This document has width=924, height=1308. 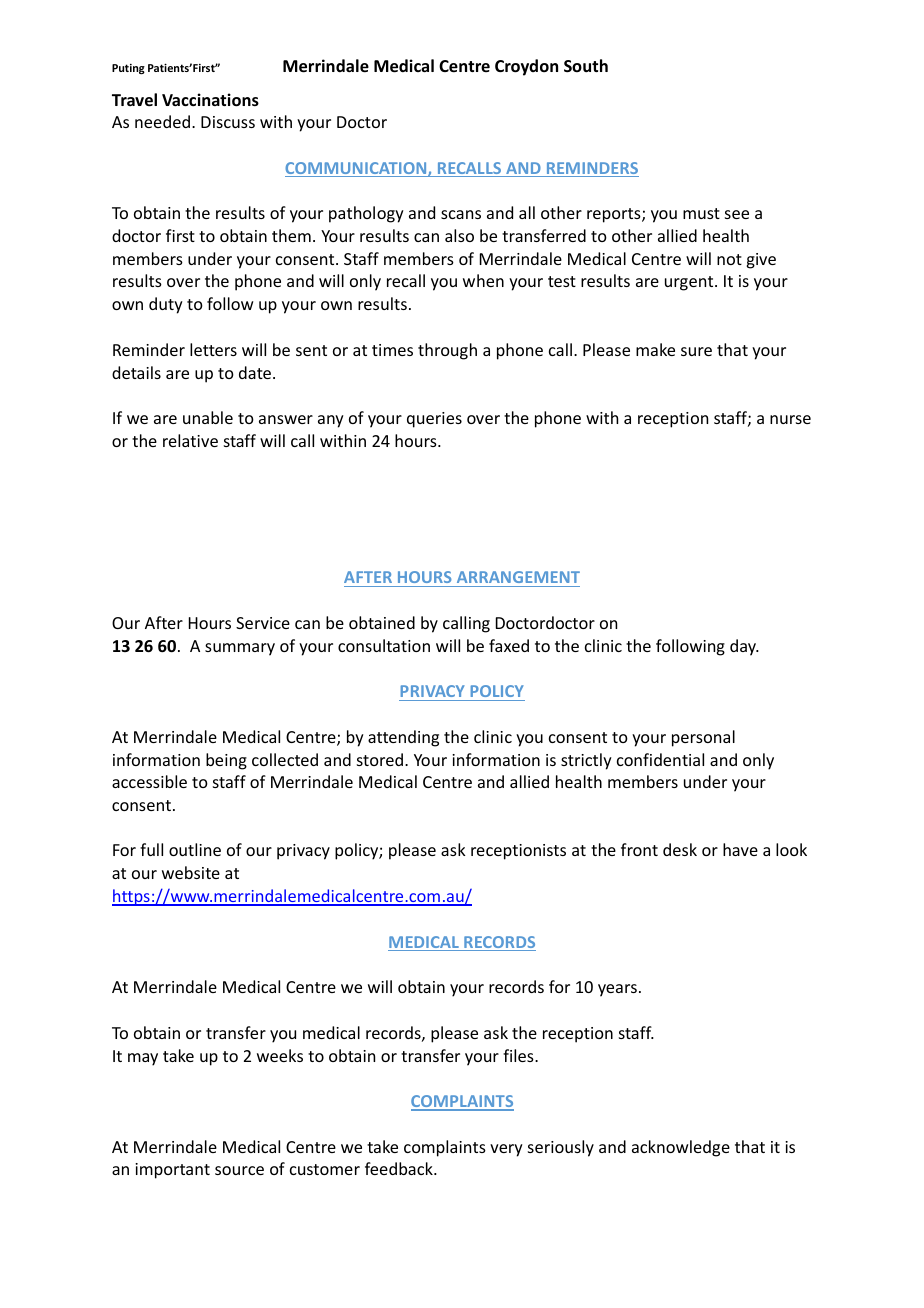 What do you see at coordinates (703, 738) in the document?
I see `personal` at bounding box center [703, 738].
